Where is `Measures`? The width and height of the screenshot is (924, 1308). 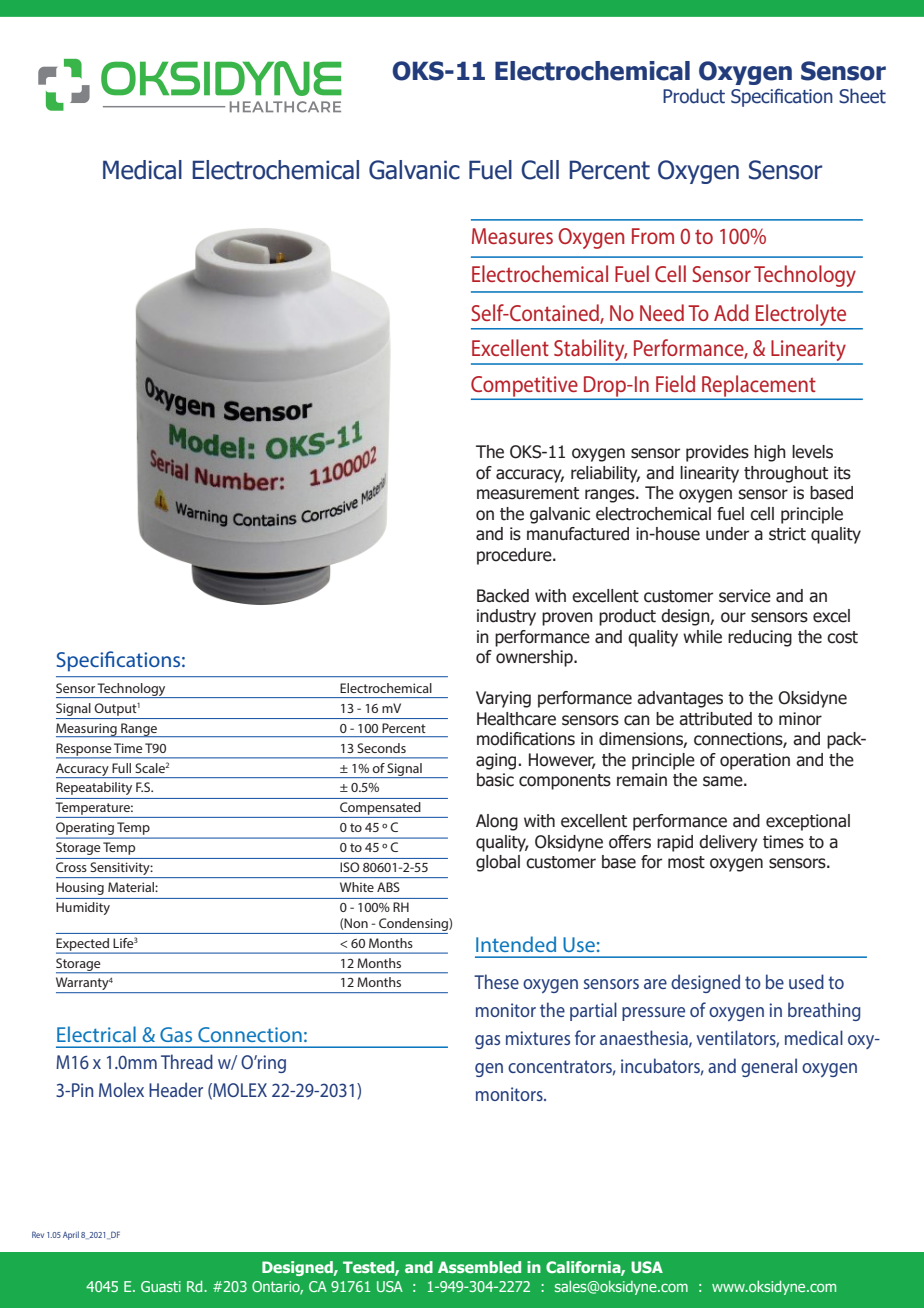
Measures is located at coordinates (512, 236).
